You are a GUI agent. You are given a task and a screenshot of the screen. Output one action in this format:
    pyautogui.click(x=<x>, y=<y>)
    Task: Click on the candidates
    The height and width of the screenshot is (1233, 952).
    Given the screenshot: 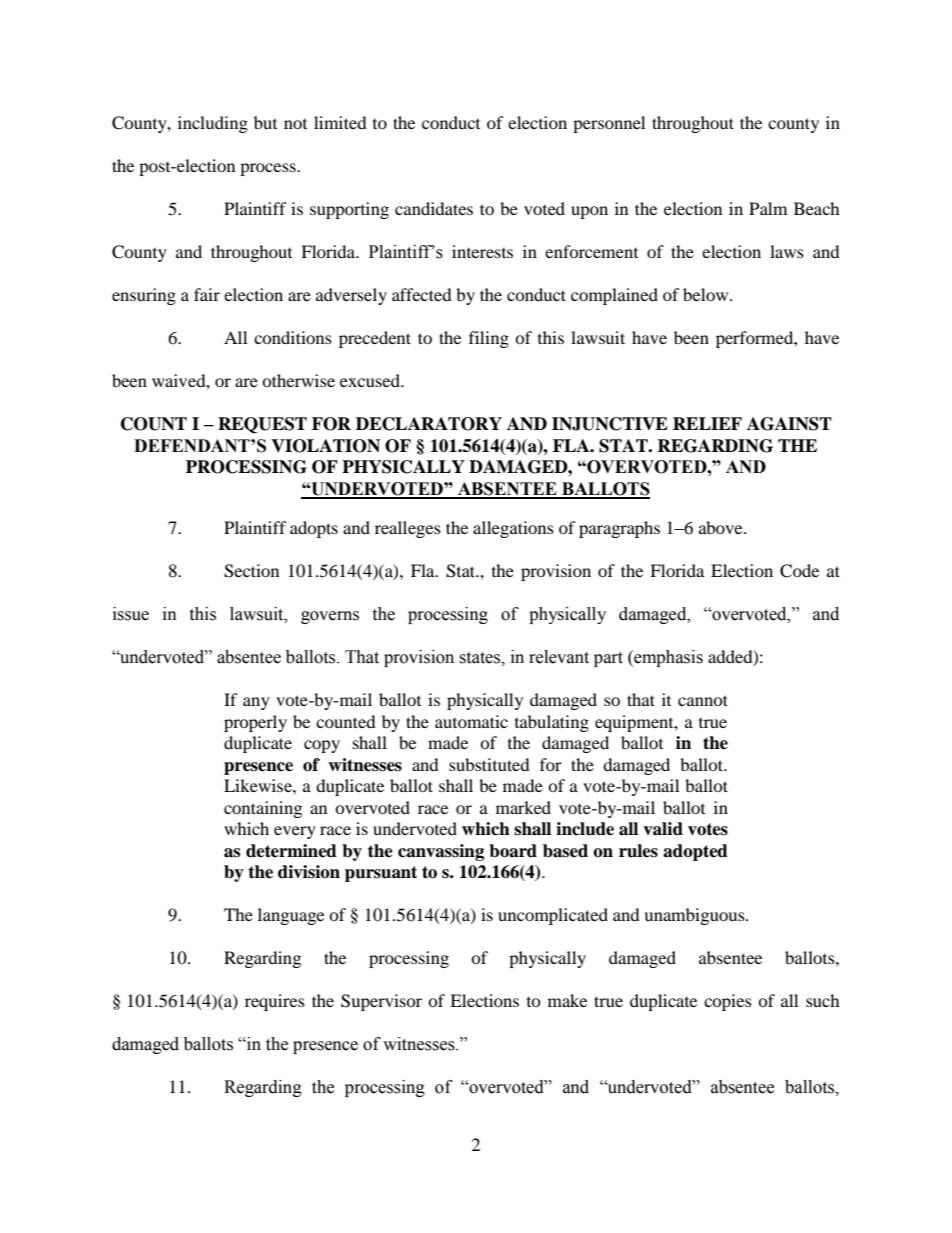 What is the action you would take?
    pyautogui.click(x=434, y=208)
